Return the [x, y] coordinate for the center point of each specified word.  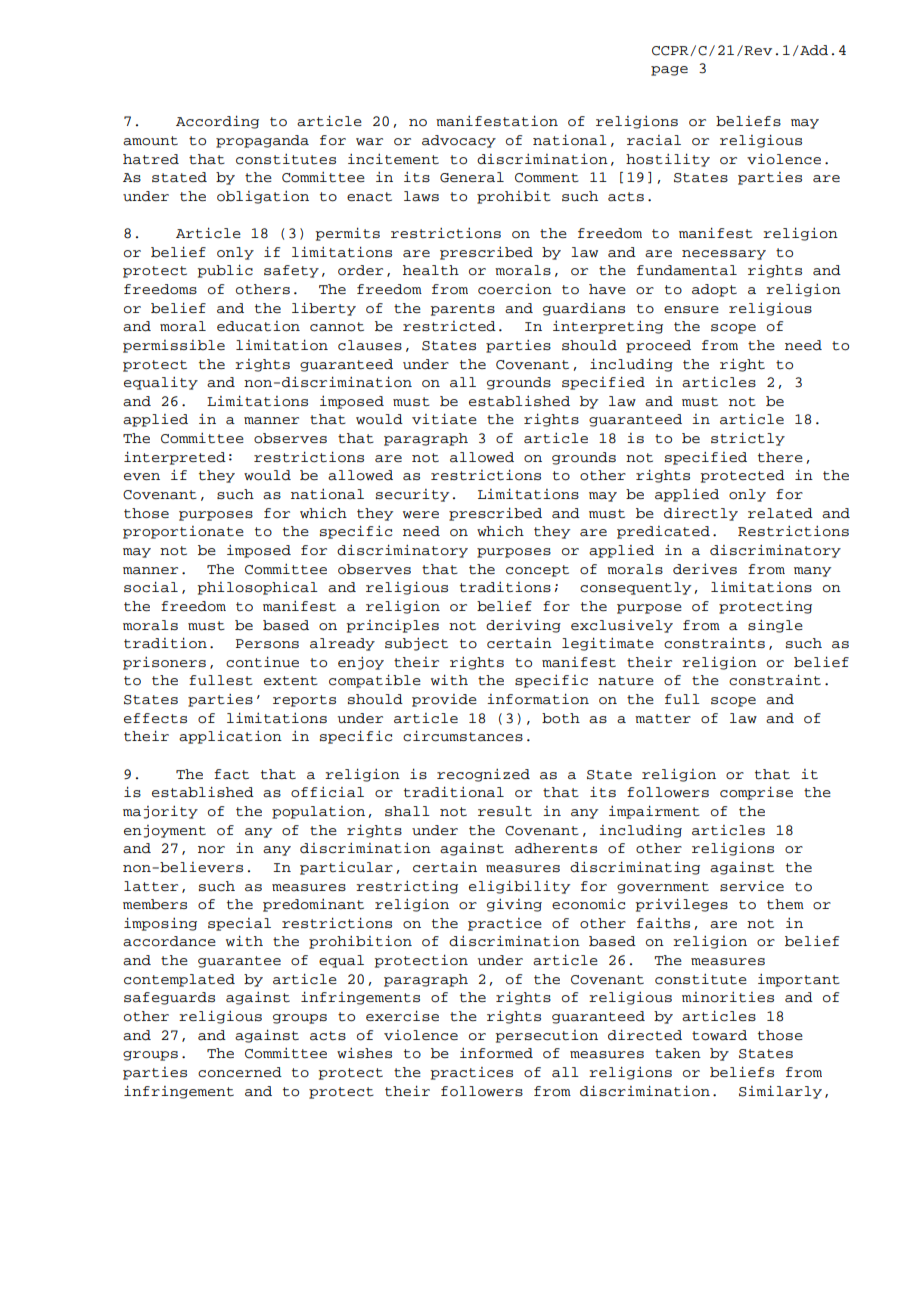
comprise [756, 793]
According [217, 122]
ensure [691, 310]
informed [496, 1053]
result [505, 811]
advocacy [459, 141]
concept [537, 571]
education [258, 326]
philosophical [257, 588]
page [669, 71]
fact [231, 774]
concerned [240, 1072]
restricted [449, 326]
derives [705, 569]
